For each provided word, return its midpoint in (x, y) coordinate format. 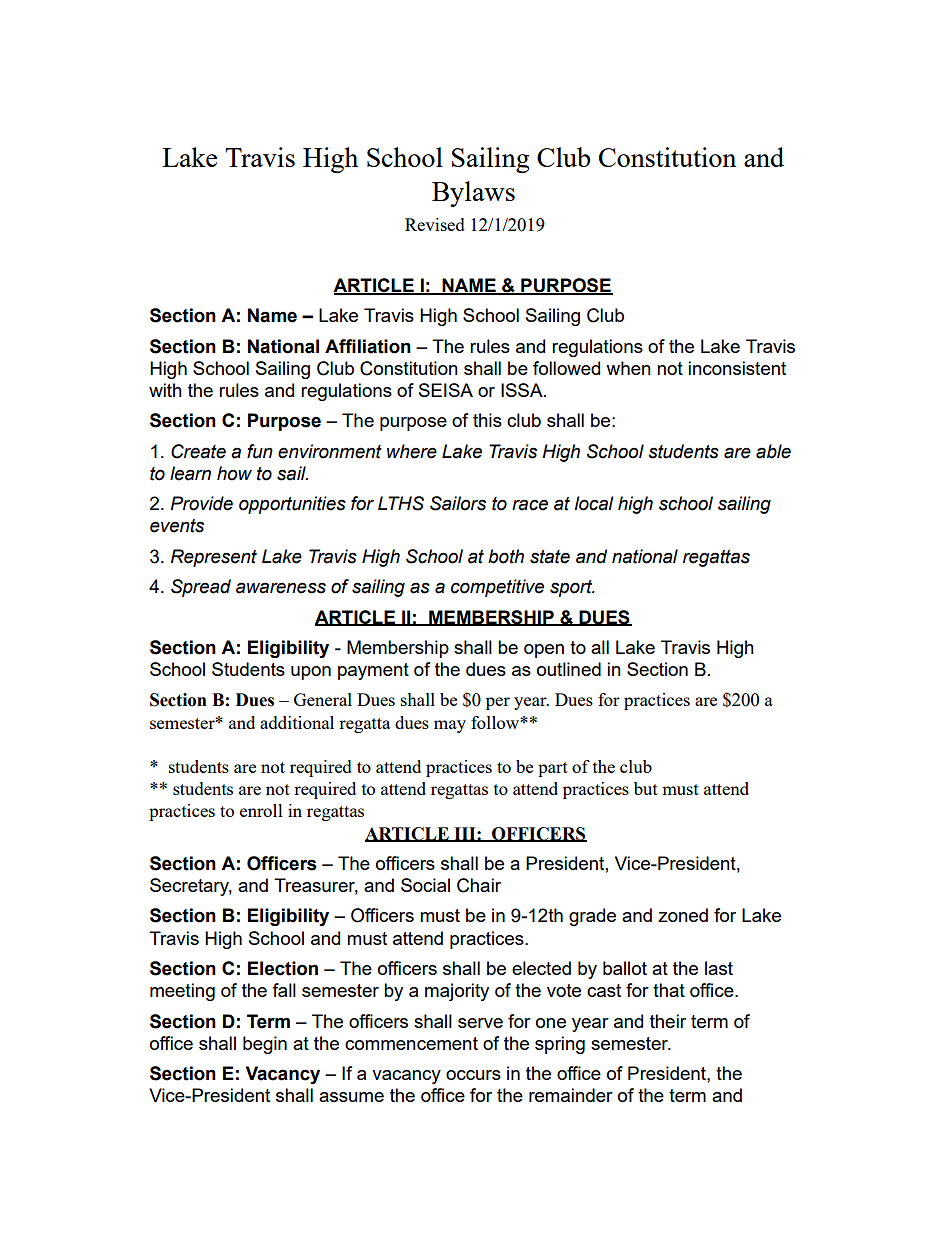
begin (265, 1045)
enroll (261, 810)
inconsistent (737, 368)
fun (260, 451)
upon (311, 673)
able (773, 451)
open (544, 651)
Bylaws (473, 194)
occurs (473, 1075)
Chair (479, 885)
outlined (569, 669)
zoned (683, 915)
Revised (435, 224)
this (487, 420)
